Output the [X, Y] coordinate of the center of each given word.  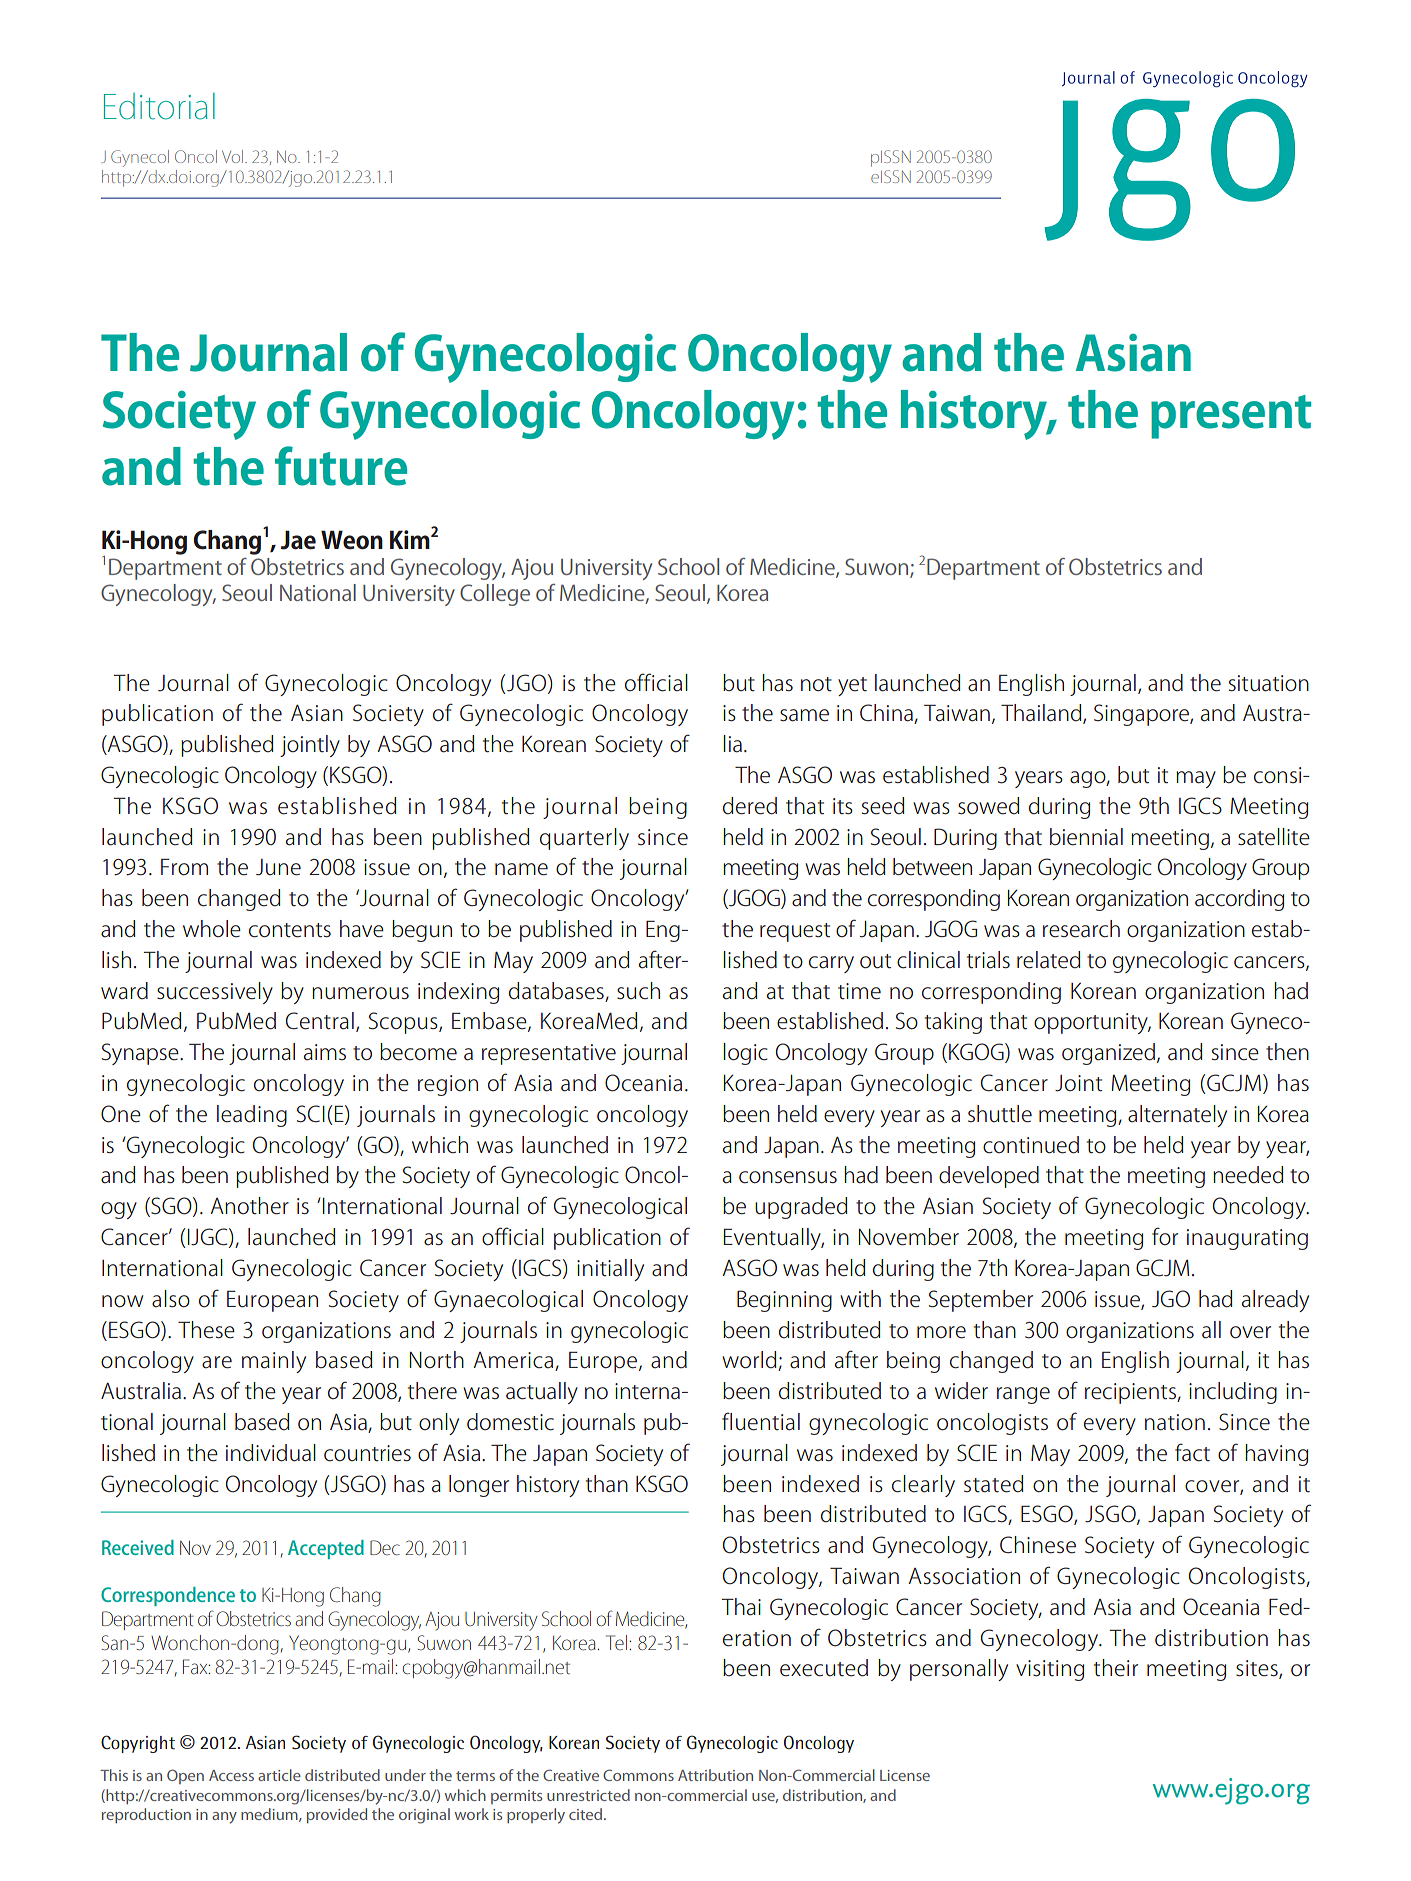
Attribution [715, 1775]
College [495, 595]
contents [290, 930]
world [750, 1361]
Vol [234, 156]
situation [1269, 683]
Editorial [159, 106]
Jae [298, 540]
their [1116, 1668]
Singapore [1142, 715]
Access [231, 1775]
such [638, 991]
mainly [274, 1362]
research [1081, 929]
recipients [1131, 1393]
